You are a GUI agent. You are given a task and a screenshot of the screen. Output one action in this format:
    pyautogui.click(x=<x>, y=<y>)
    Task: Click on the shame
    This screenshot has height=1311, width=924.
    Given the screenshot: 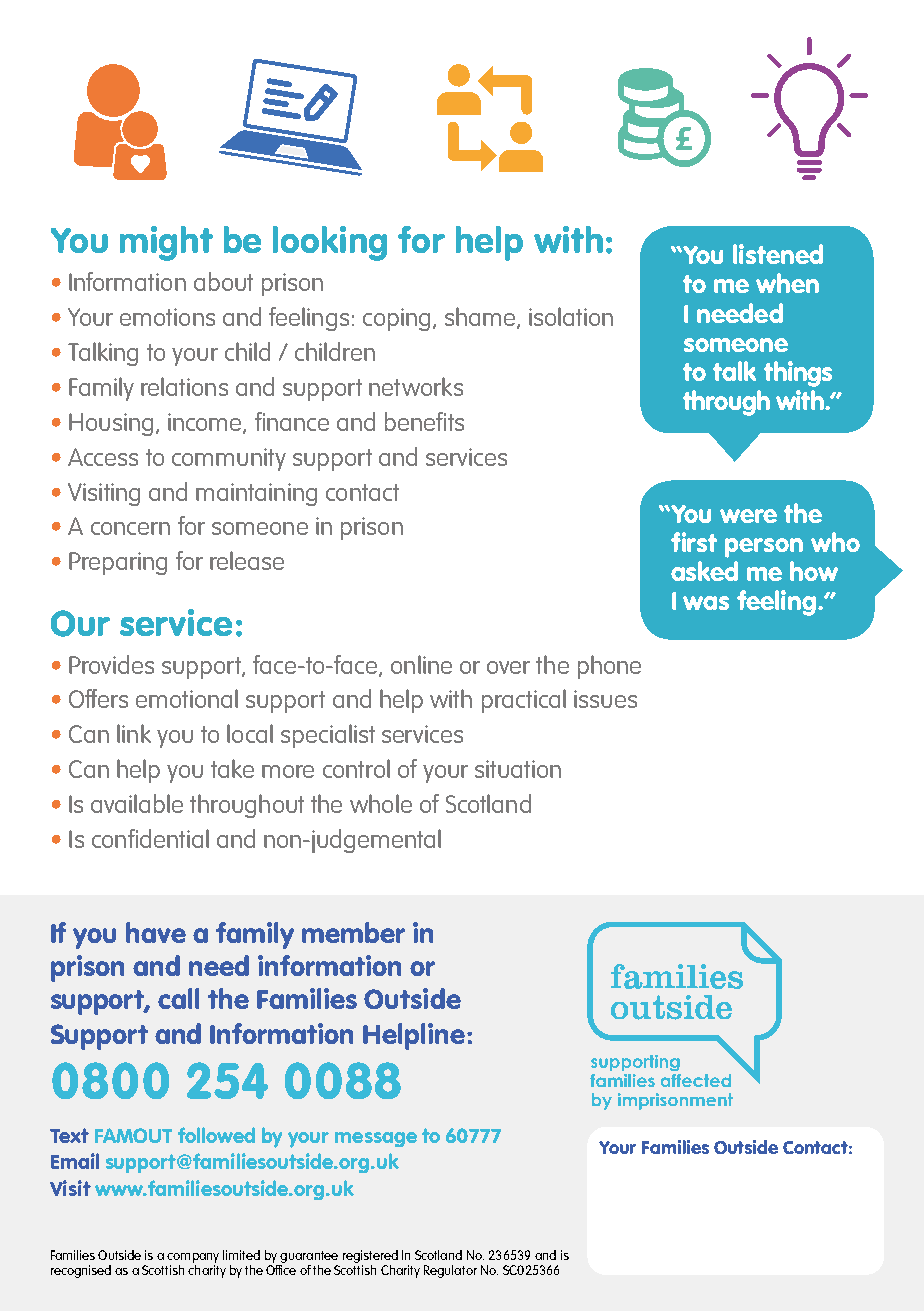 What is the action you would take?
    pyautogui.click(x=481, y=318)
